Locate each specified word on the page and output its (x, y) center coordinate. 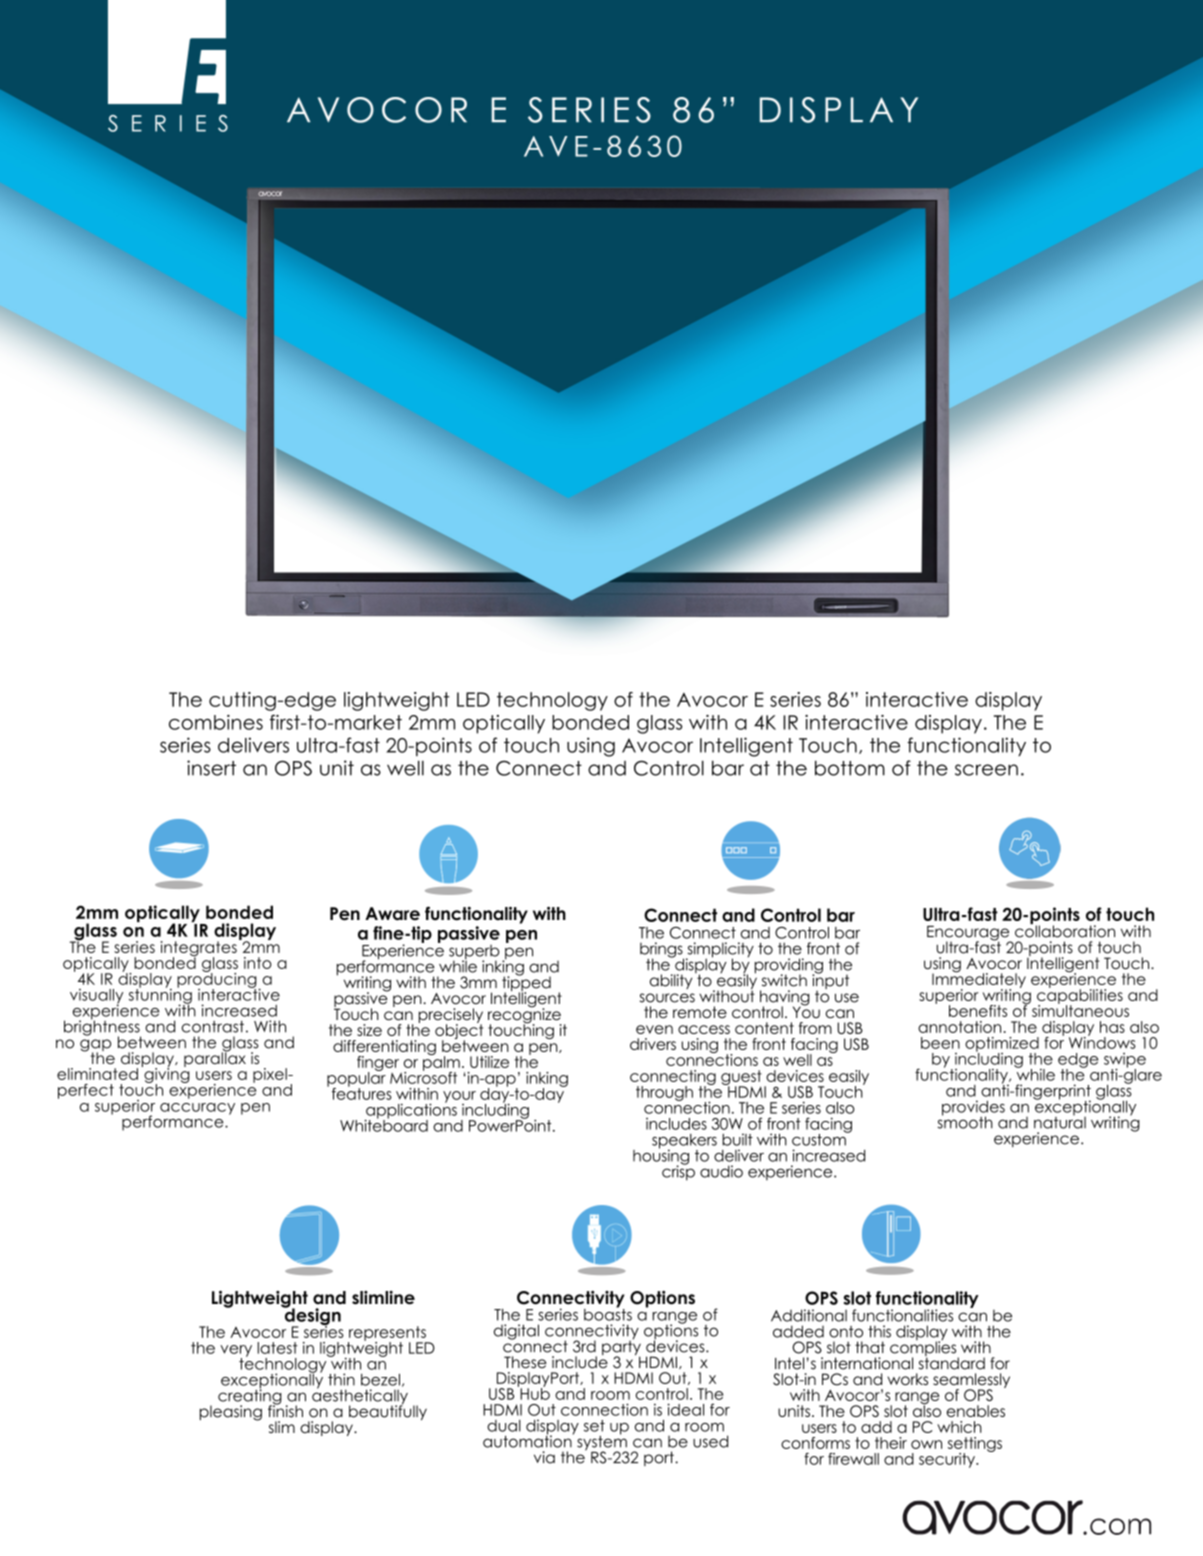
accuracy (197, 1109)
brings (662, 951)
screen (986, 770)
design (311, 1317)
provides (973, 1109)
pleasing (231, 1413)
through (664, 1093)
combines (216, 722)
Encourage (969, 934)
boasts (608, 1313)
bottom (850, 768)
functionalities (902, 1315)
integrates (199, 950)
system (602, 1443)
